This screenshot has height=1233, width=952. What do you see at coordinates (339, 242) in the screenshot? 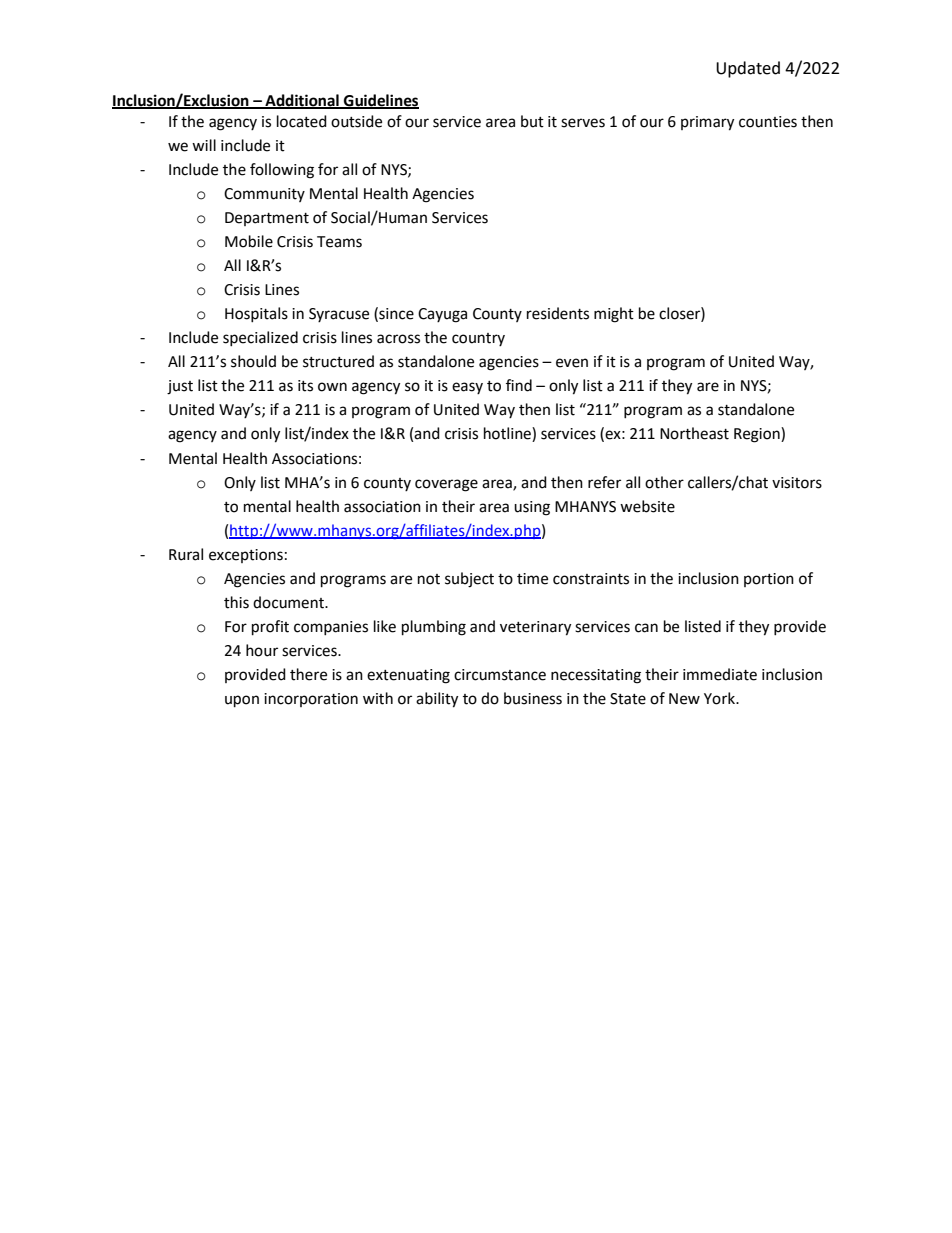
I see `Teams` at bounding box center [339, 242].
